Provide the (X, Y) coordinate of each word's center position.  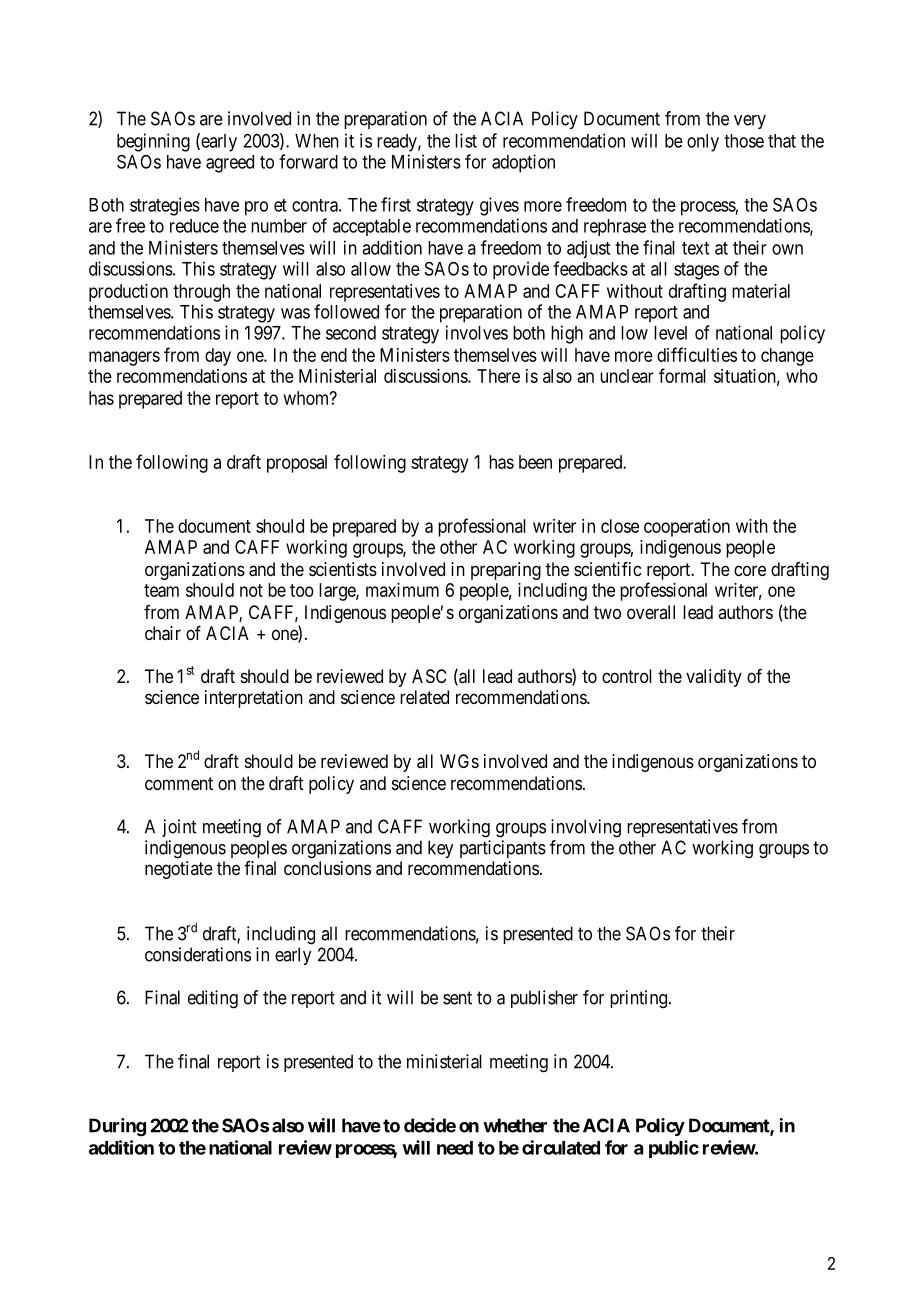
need (455, 1148)
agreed (230, 164)
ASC (429, 676)
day (218, 357)
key (440, 849)
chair (163, 633)
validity (714, 678)
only (703, 143)
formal (682, 375)
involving (586, 828)
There (498, 376)
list (466, 140)
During (117, 1127)
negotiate (179, 870)
